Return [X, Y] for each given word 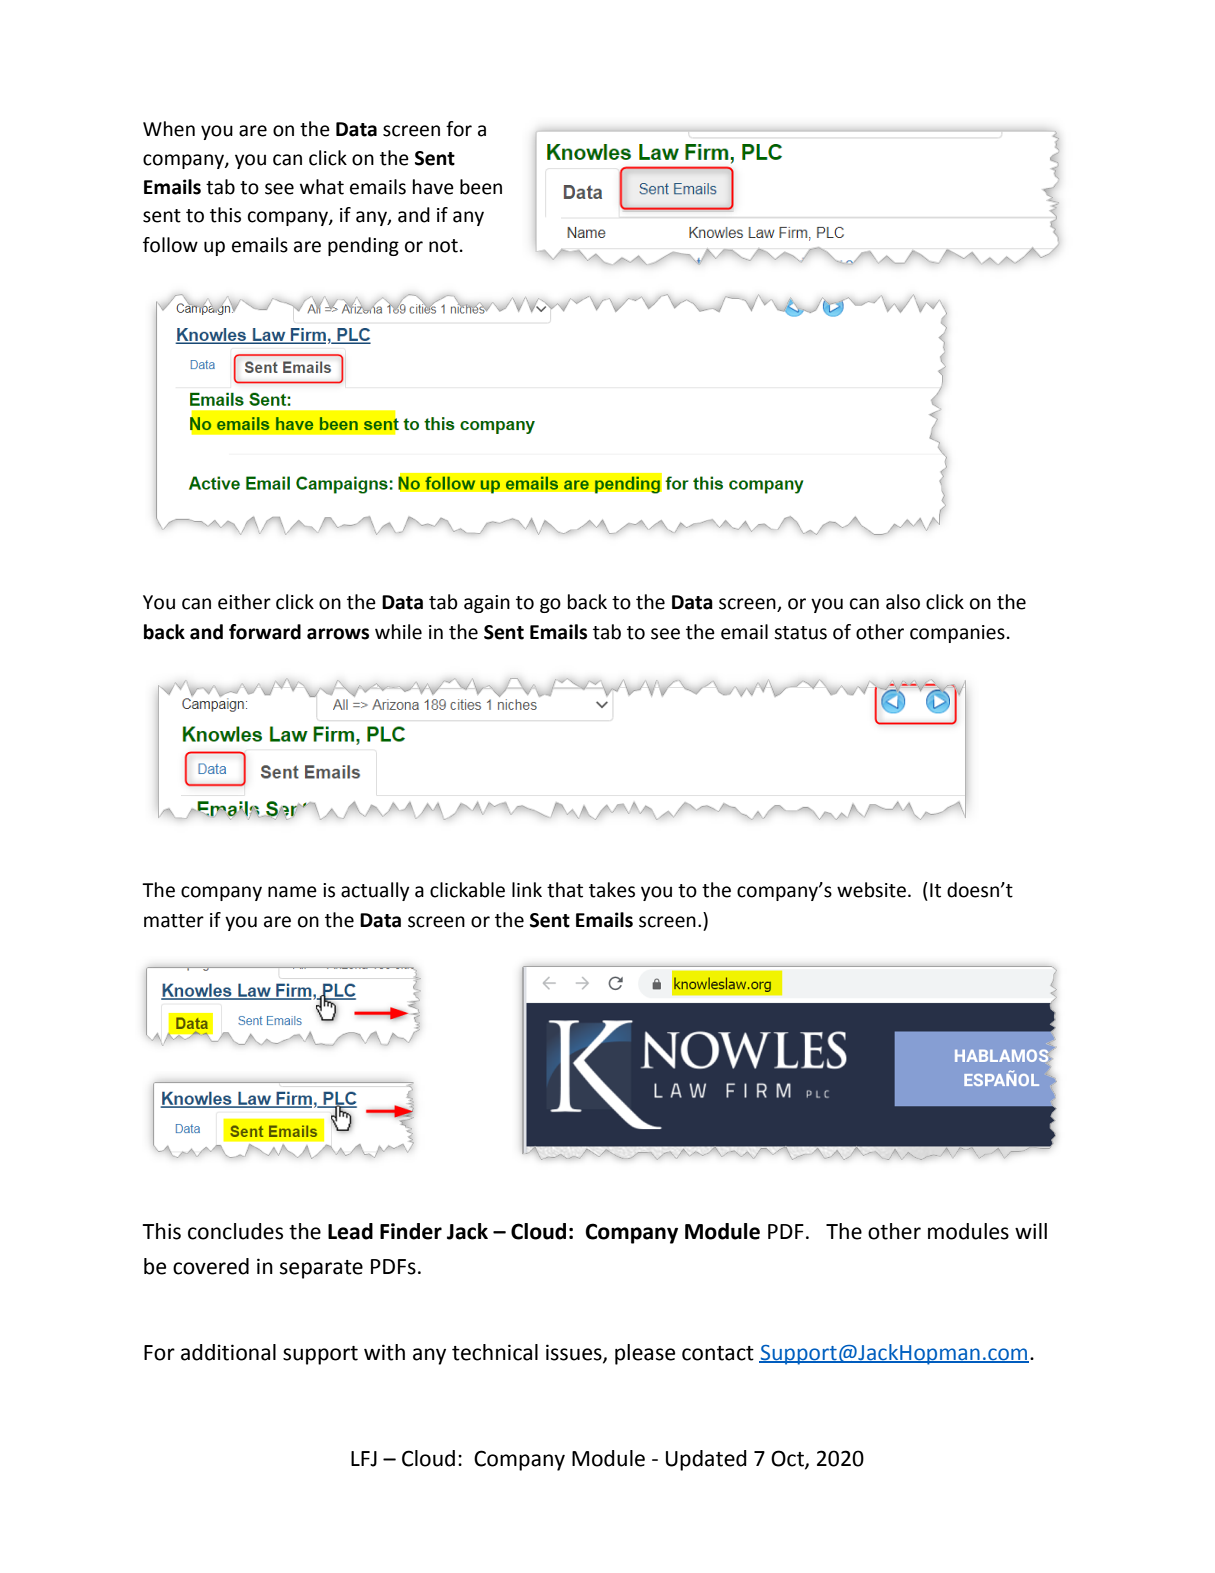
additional [228, 1352]
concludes [235, 1231]
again [487, 604]
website [871, 890]
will [1031, 1231]
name [292, 892]
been [481, 187]
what [322, 187]
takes [612, 890]
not [443, 246]
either [244, 602]
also [903, 602]
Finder [411, 1231]
